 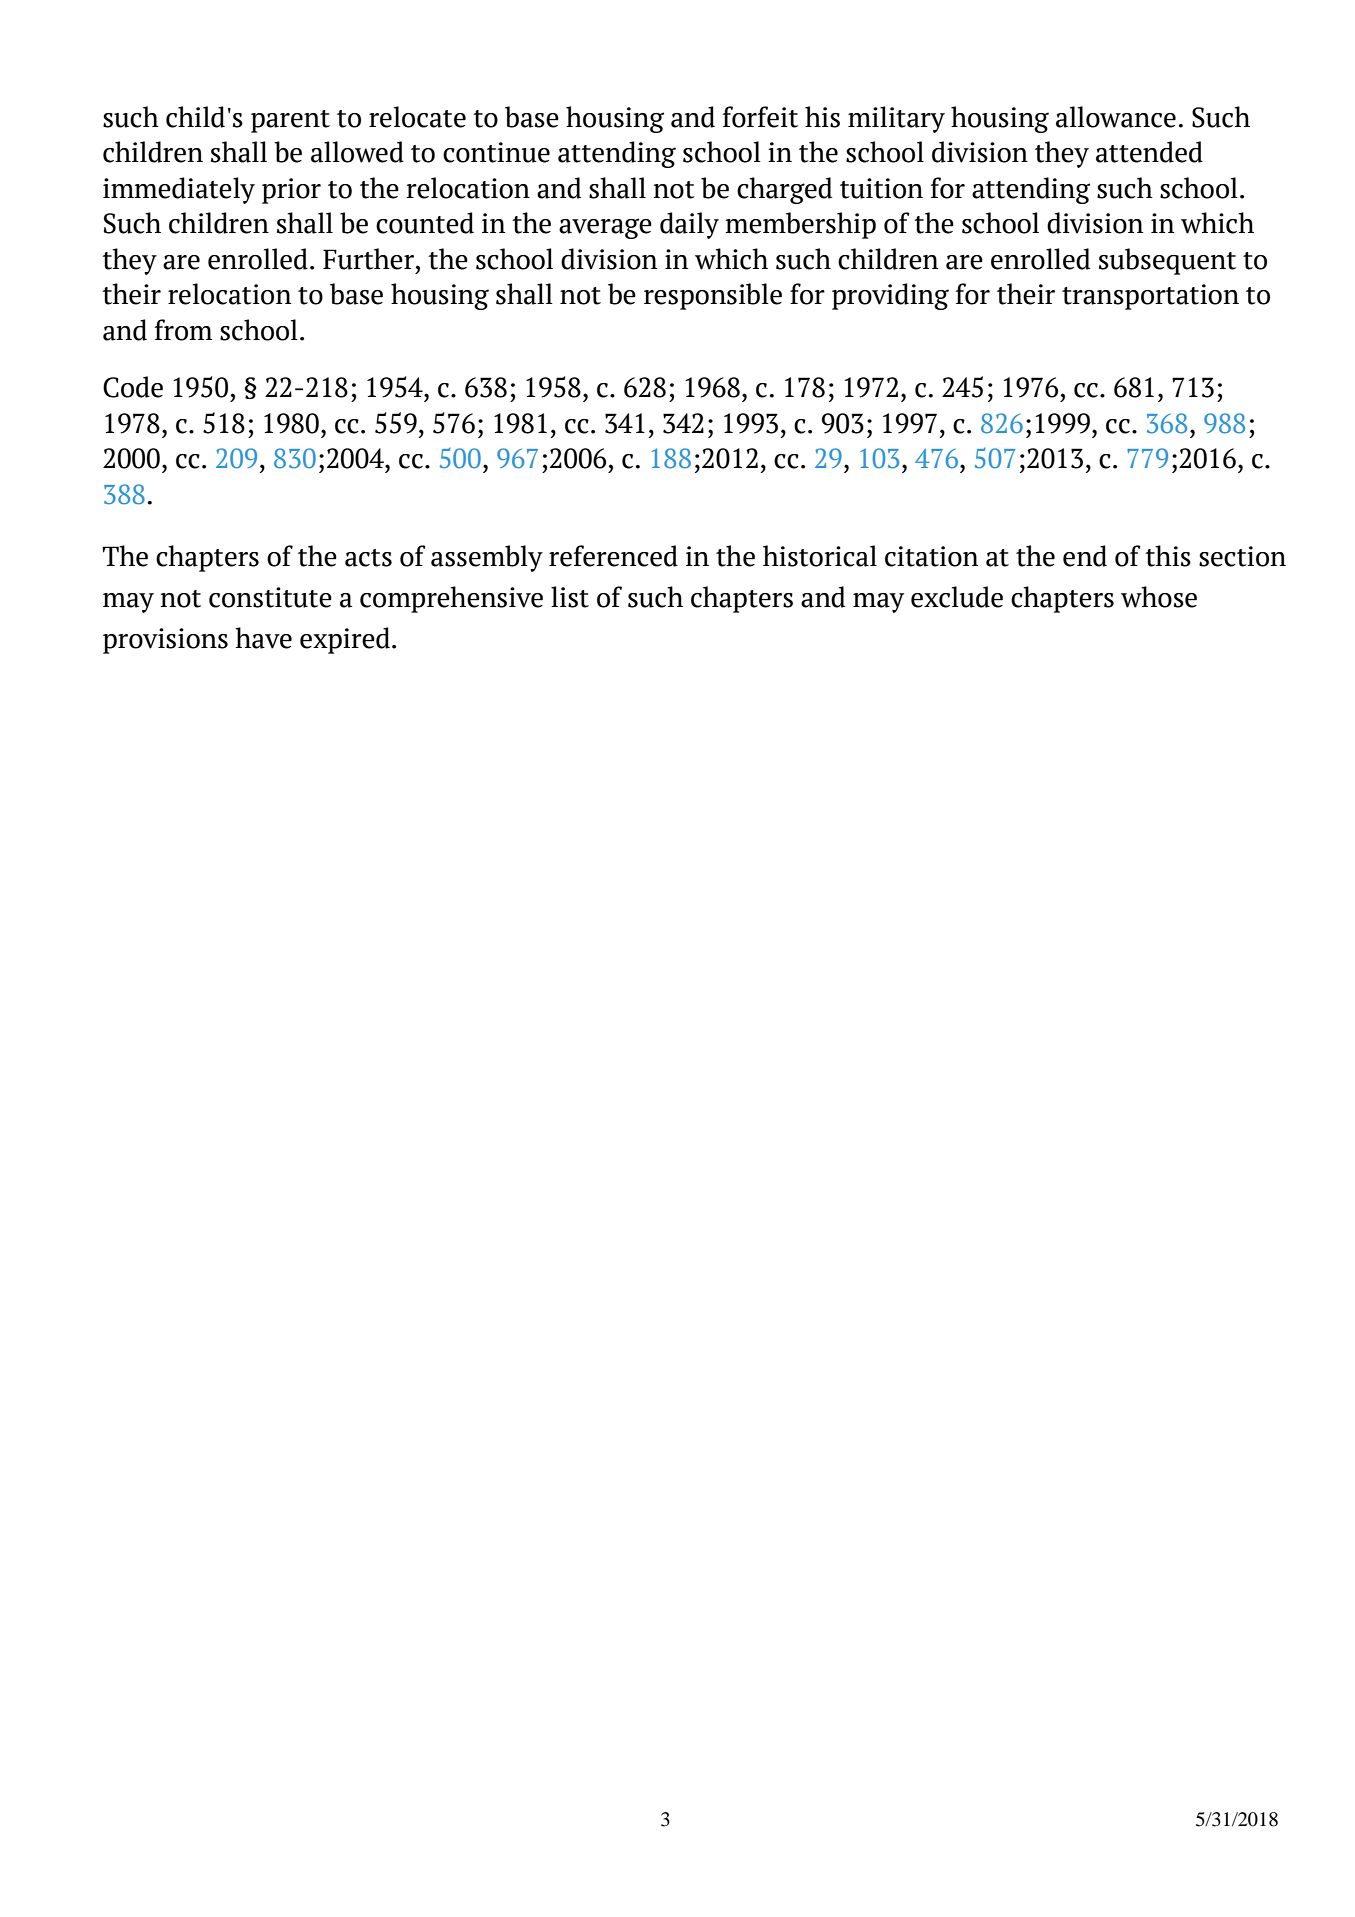 What do you see at coordinates (133, 387) in the screenshot?
I see `Code` at bounding box center [133, 387].
